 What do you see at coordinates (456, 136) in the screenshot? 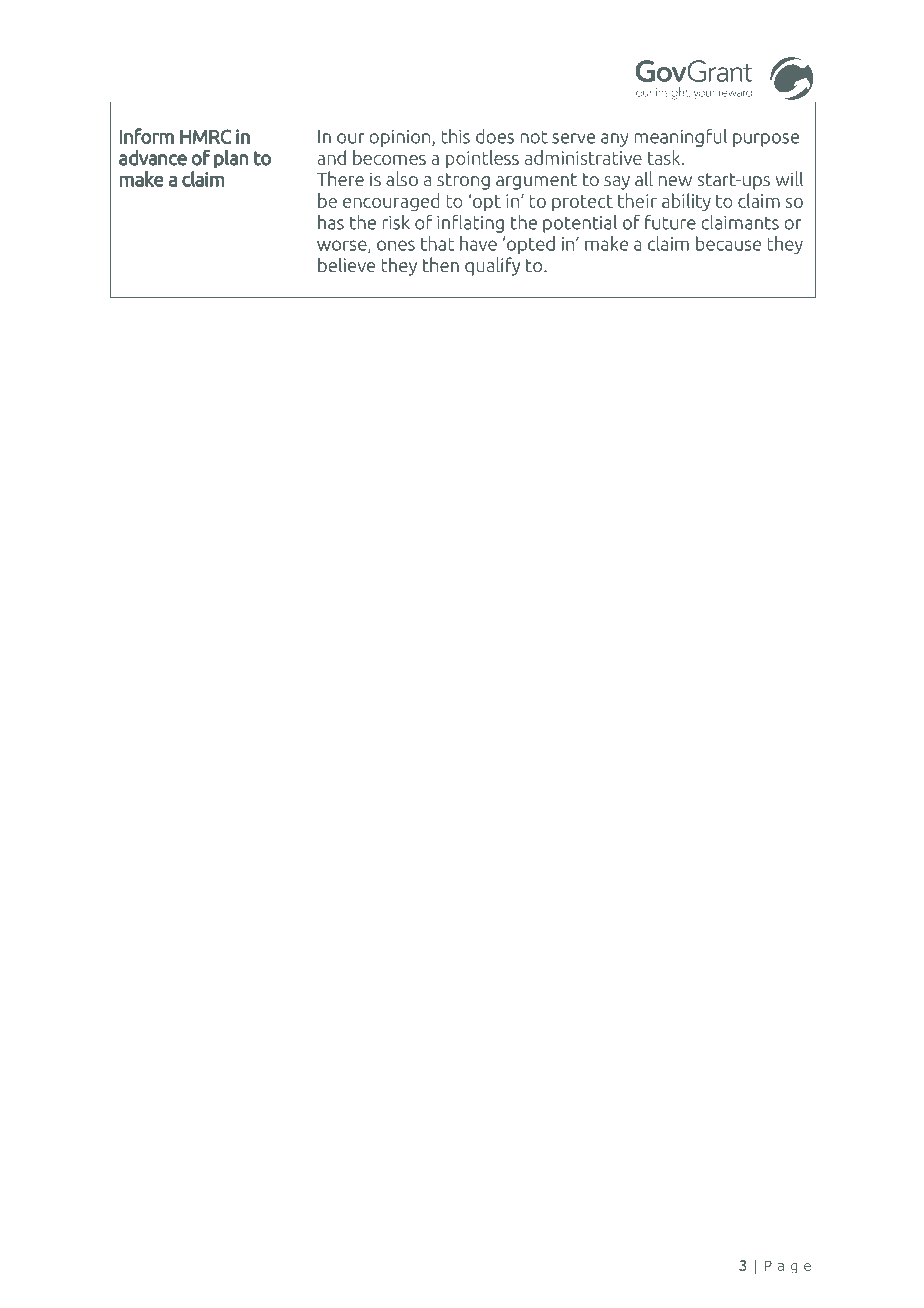
I see `this` at bounding box center [456, 136].
